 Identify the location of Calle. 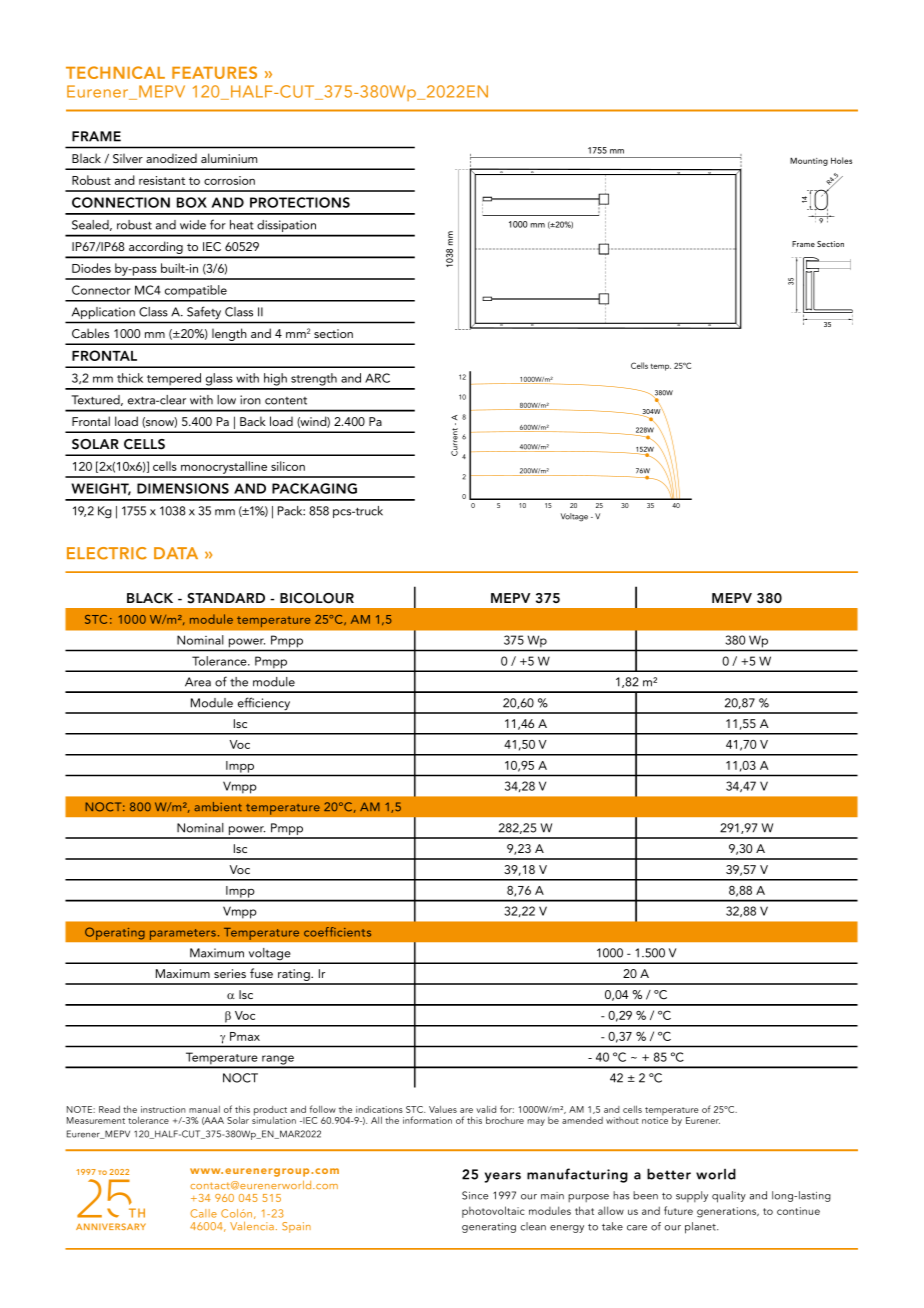
(203, 1213).
